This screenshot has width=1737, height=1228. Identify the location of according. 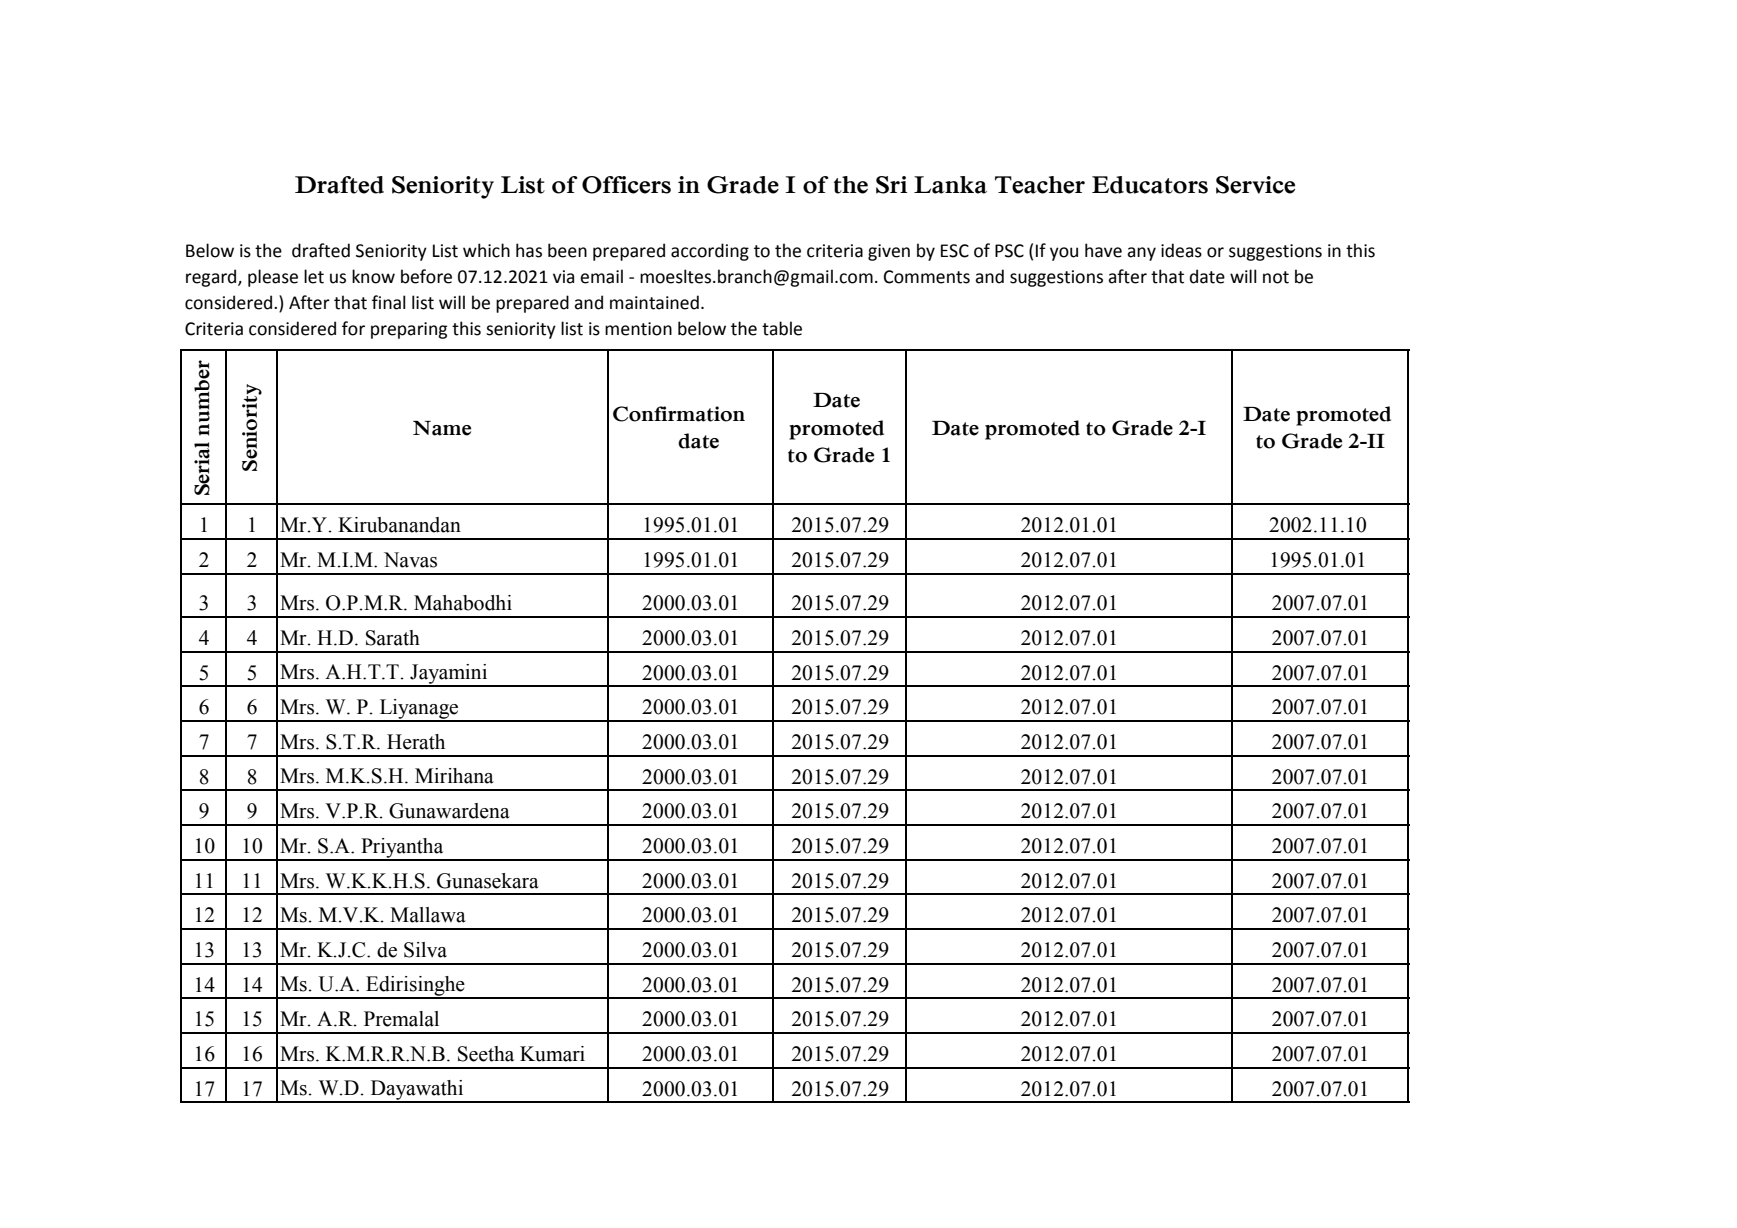
(710, 252).
